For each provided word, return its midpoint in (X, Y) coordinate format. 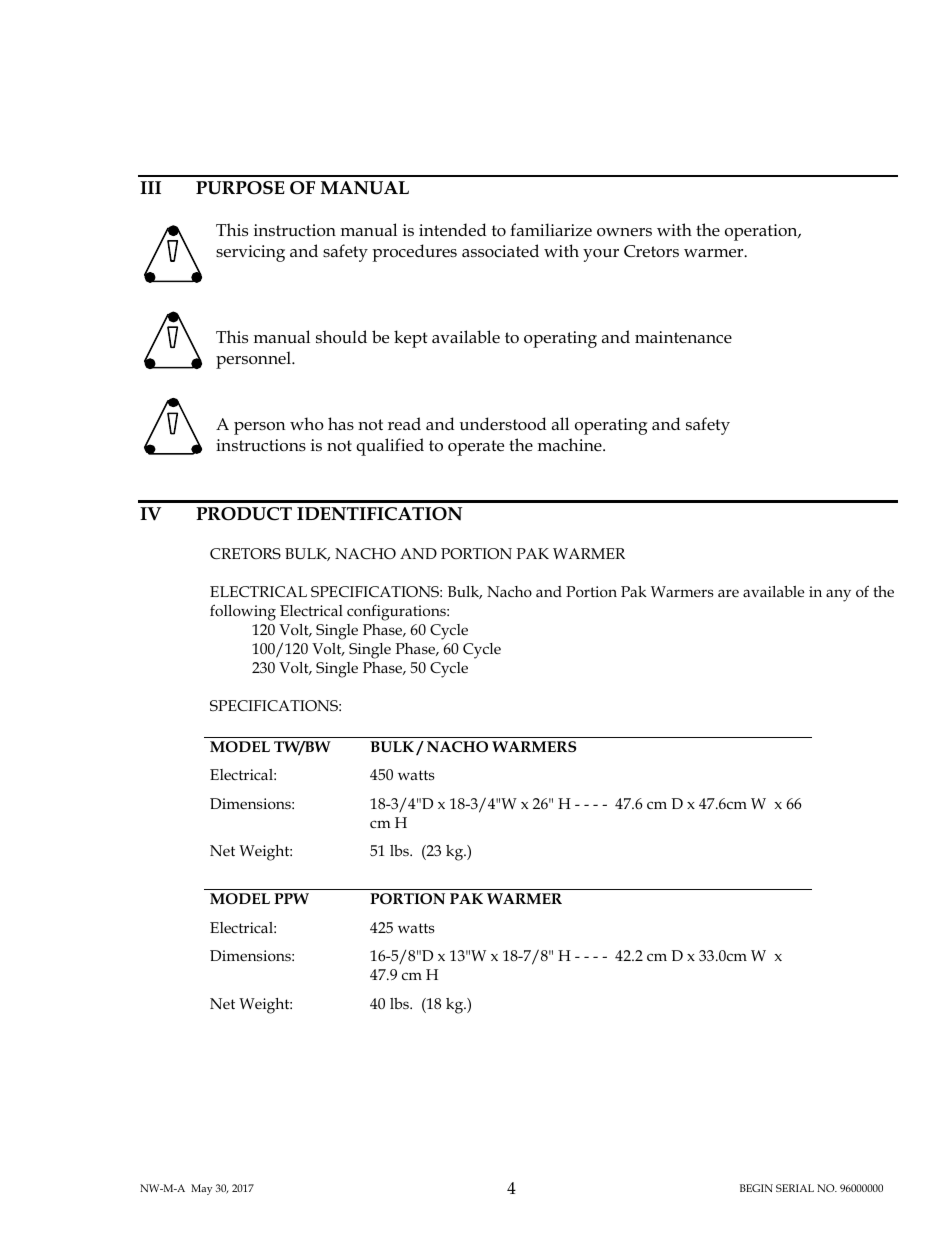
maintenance (683, 337)
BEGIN (756, 1188)
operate (476, 448)
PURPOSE (240, 188)
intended (453, 230)
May (201, 1189)
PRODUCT (244, 514)
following (243, 612)
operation (762, 232)
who (307, 423)
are (728, 593)
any (838, 595)
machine (571, 444)
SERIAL (795, 1188)
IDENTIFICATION (379, 514)
